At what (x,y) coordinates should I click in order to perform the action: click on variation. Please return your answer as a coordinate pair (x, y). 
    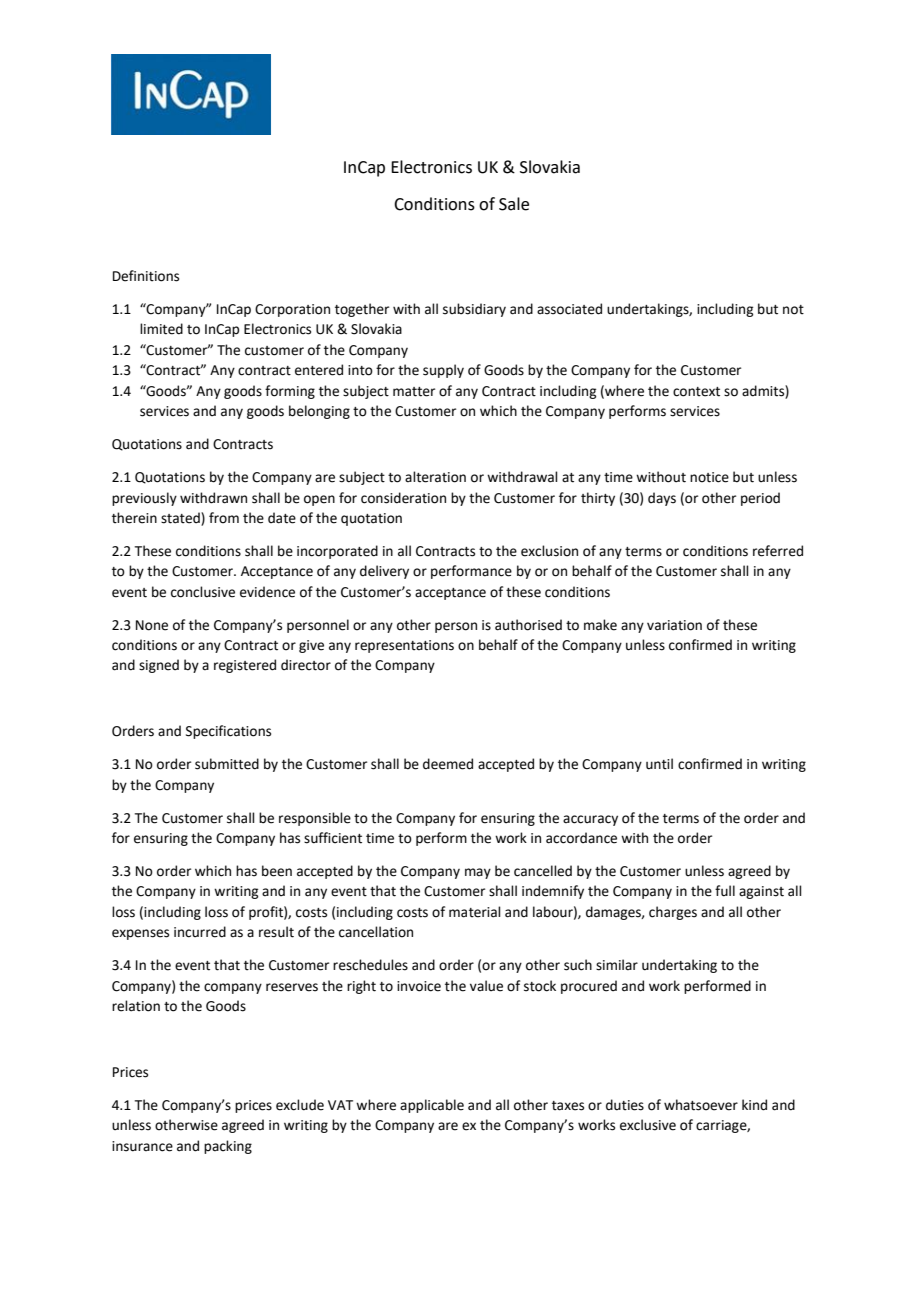
    Looking at the image, I should click on (674, 625).
